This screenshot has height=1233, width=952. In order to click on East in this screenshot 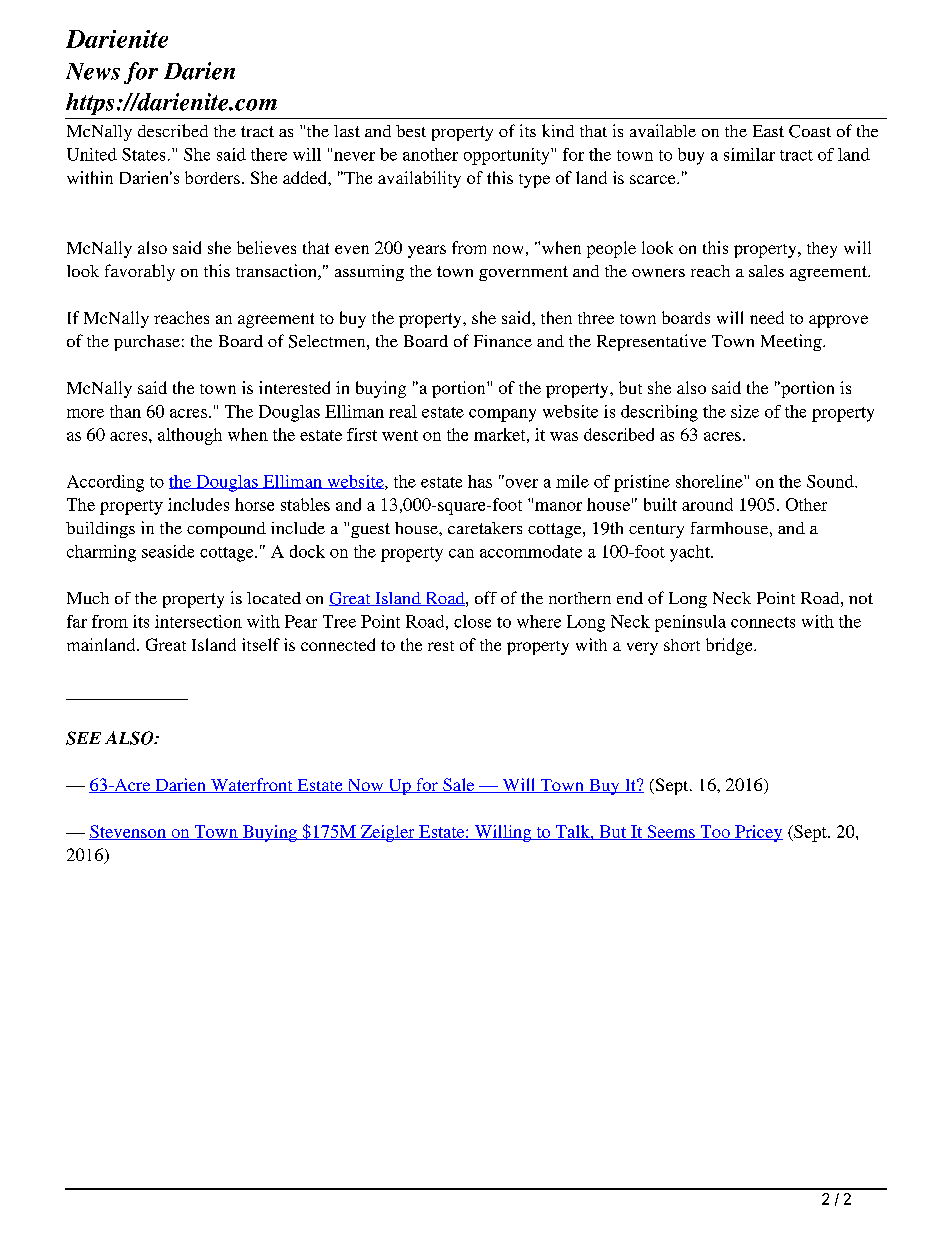, I will do `click(768, 131)`.
